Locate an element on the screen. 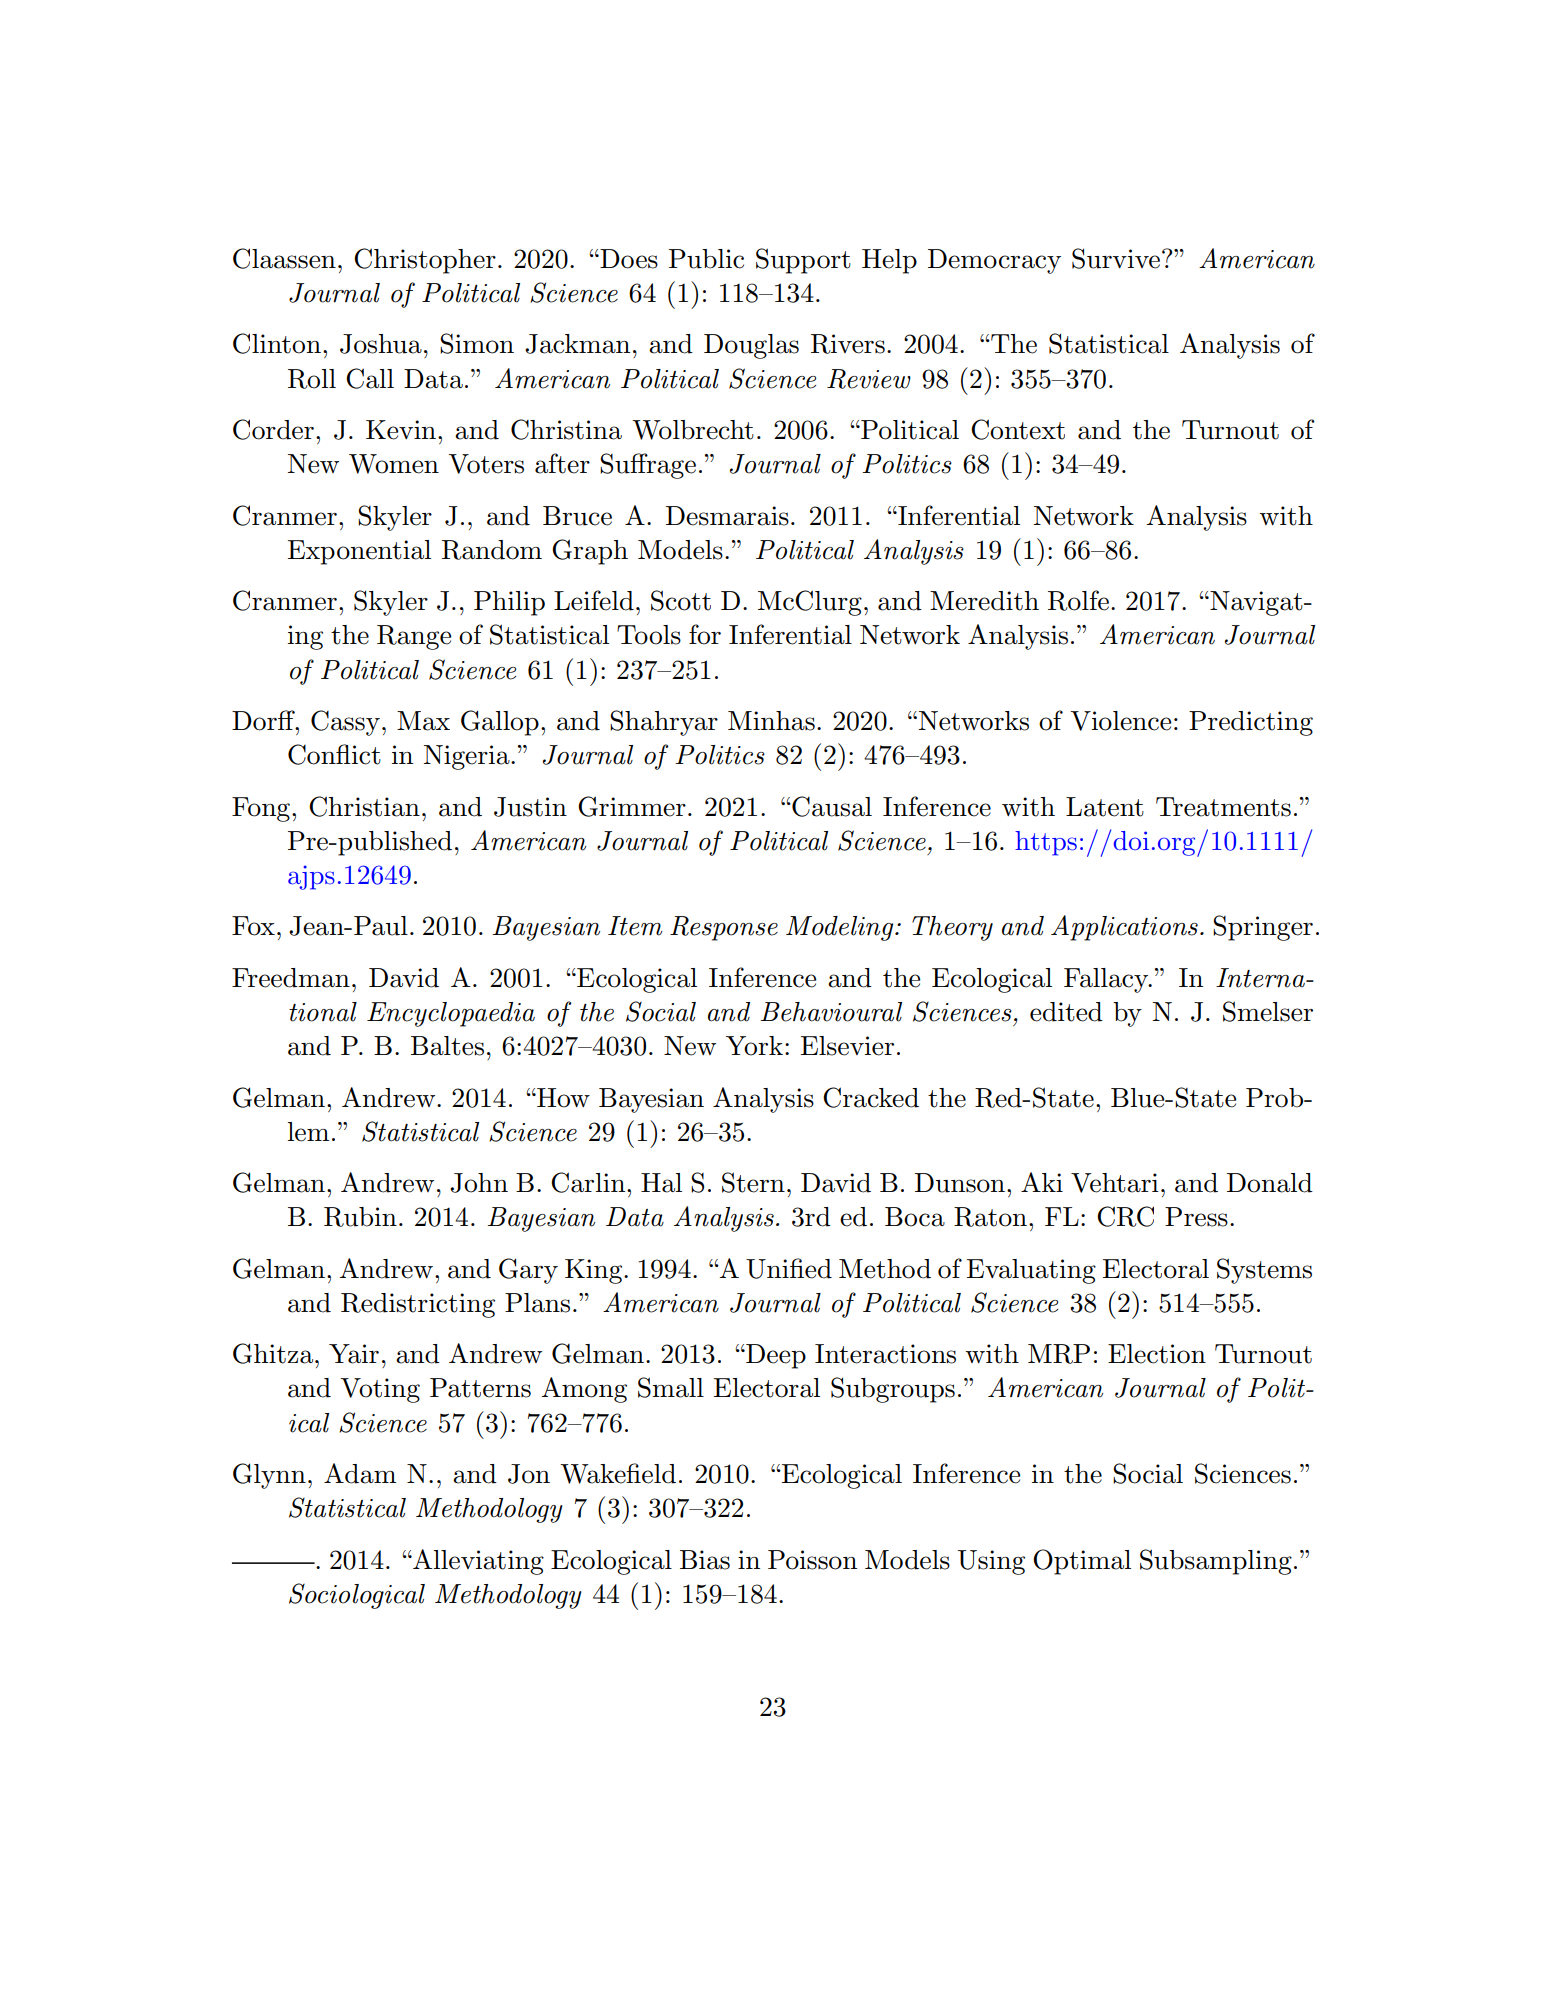  Stern is located at coordinates (753, 1182).
